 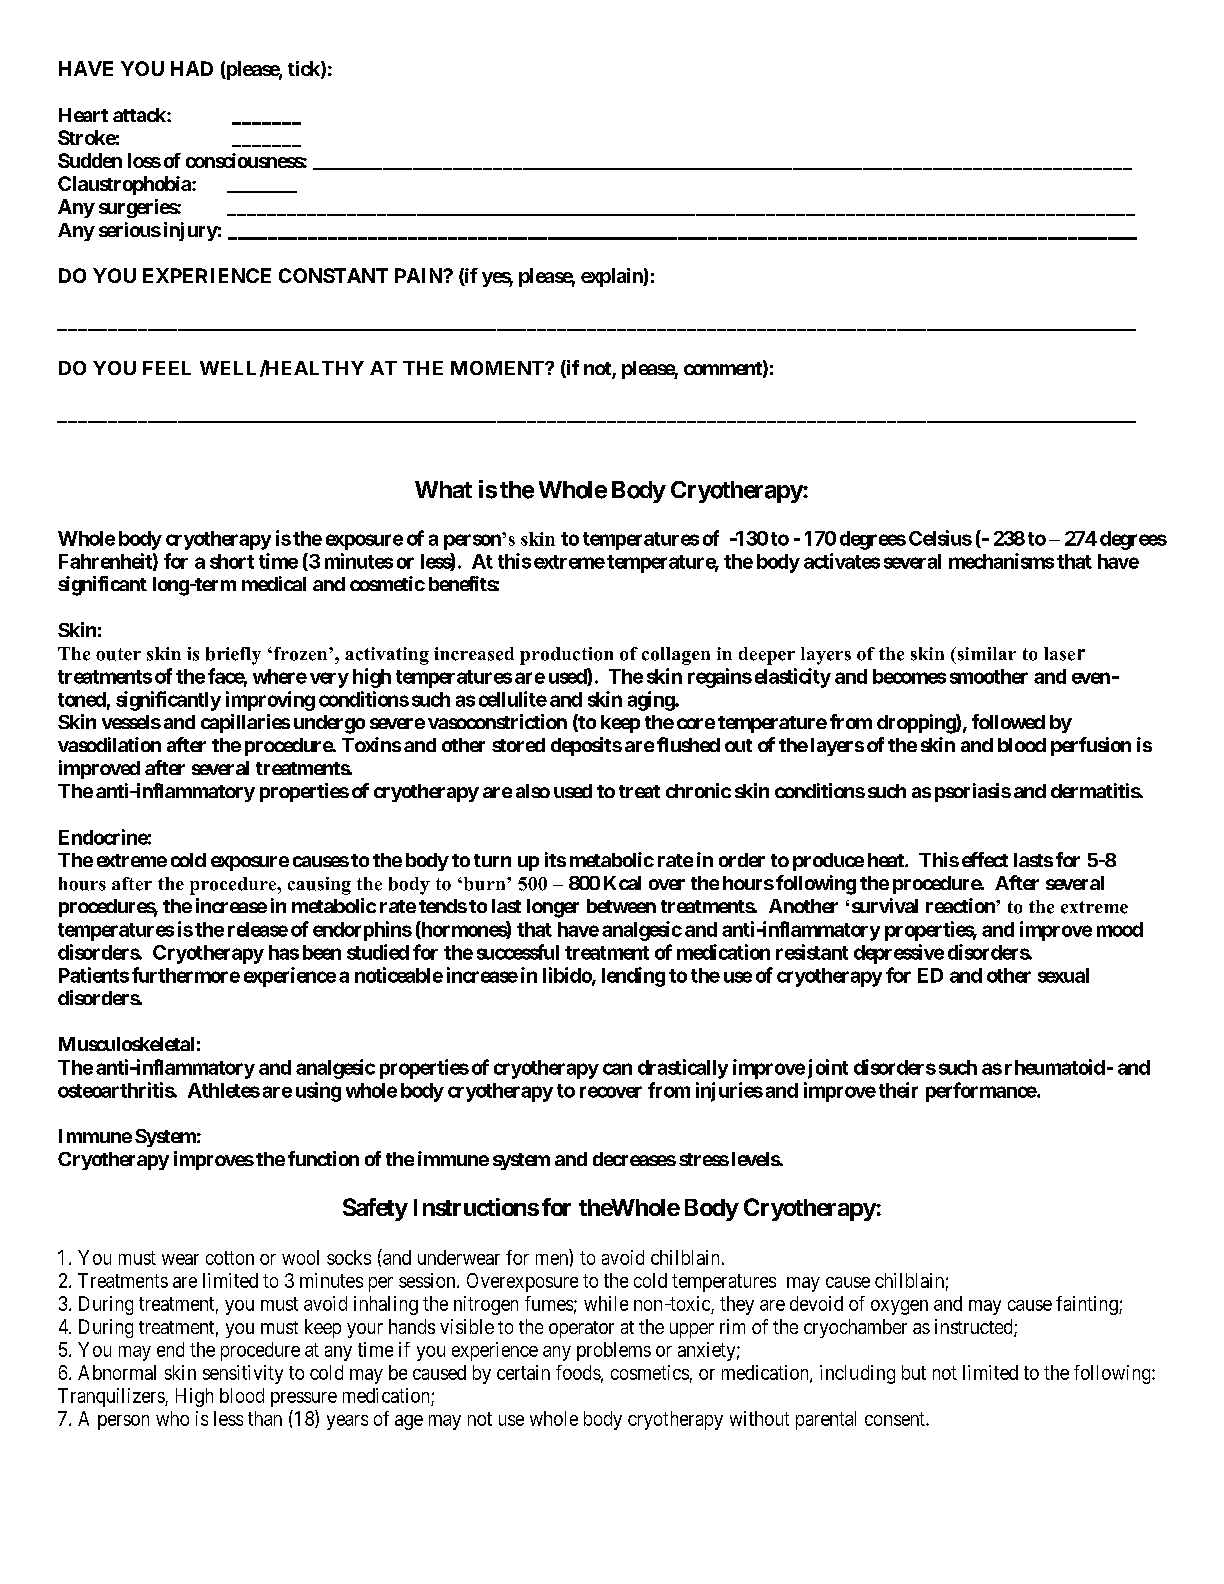 What do you see at coordinates (270, 701) in the screenshot?
I see `improving` at bounding box center [270, 701].
